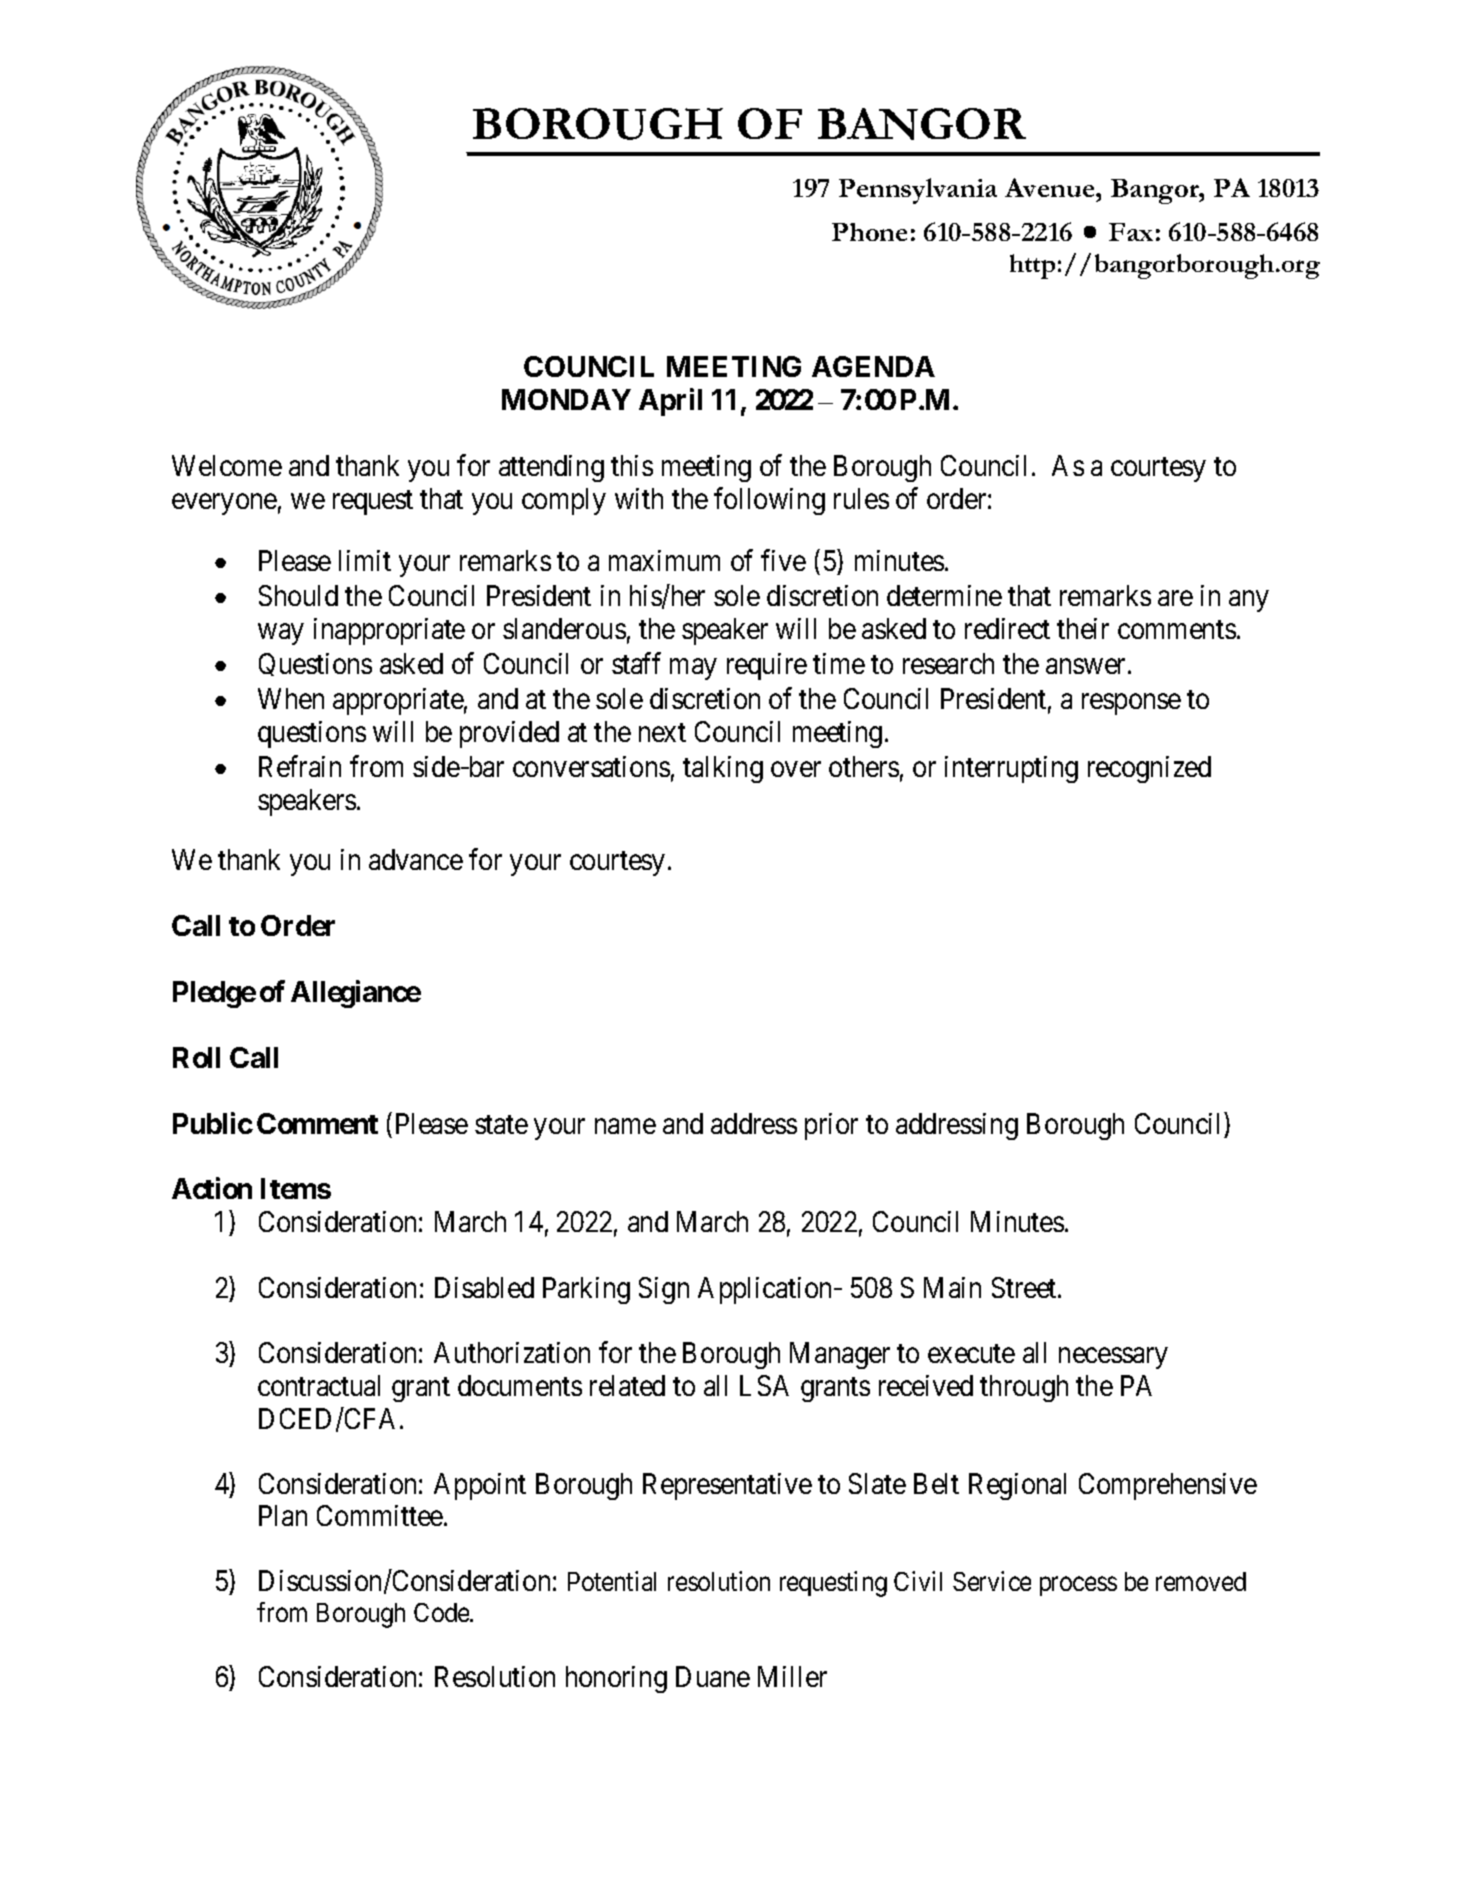  What do you see at coordinates (566, 399) in the screenshot?
I see `MONDAY` at bounding box center [566, 399].
